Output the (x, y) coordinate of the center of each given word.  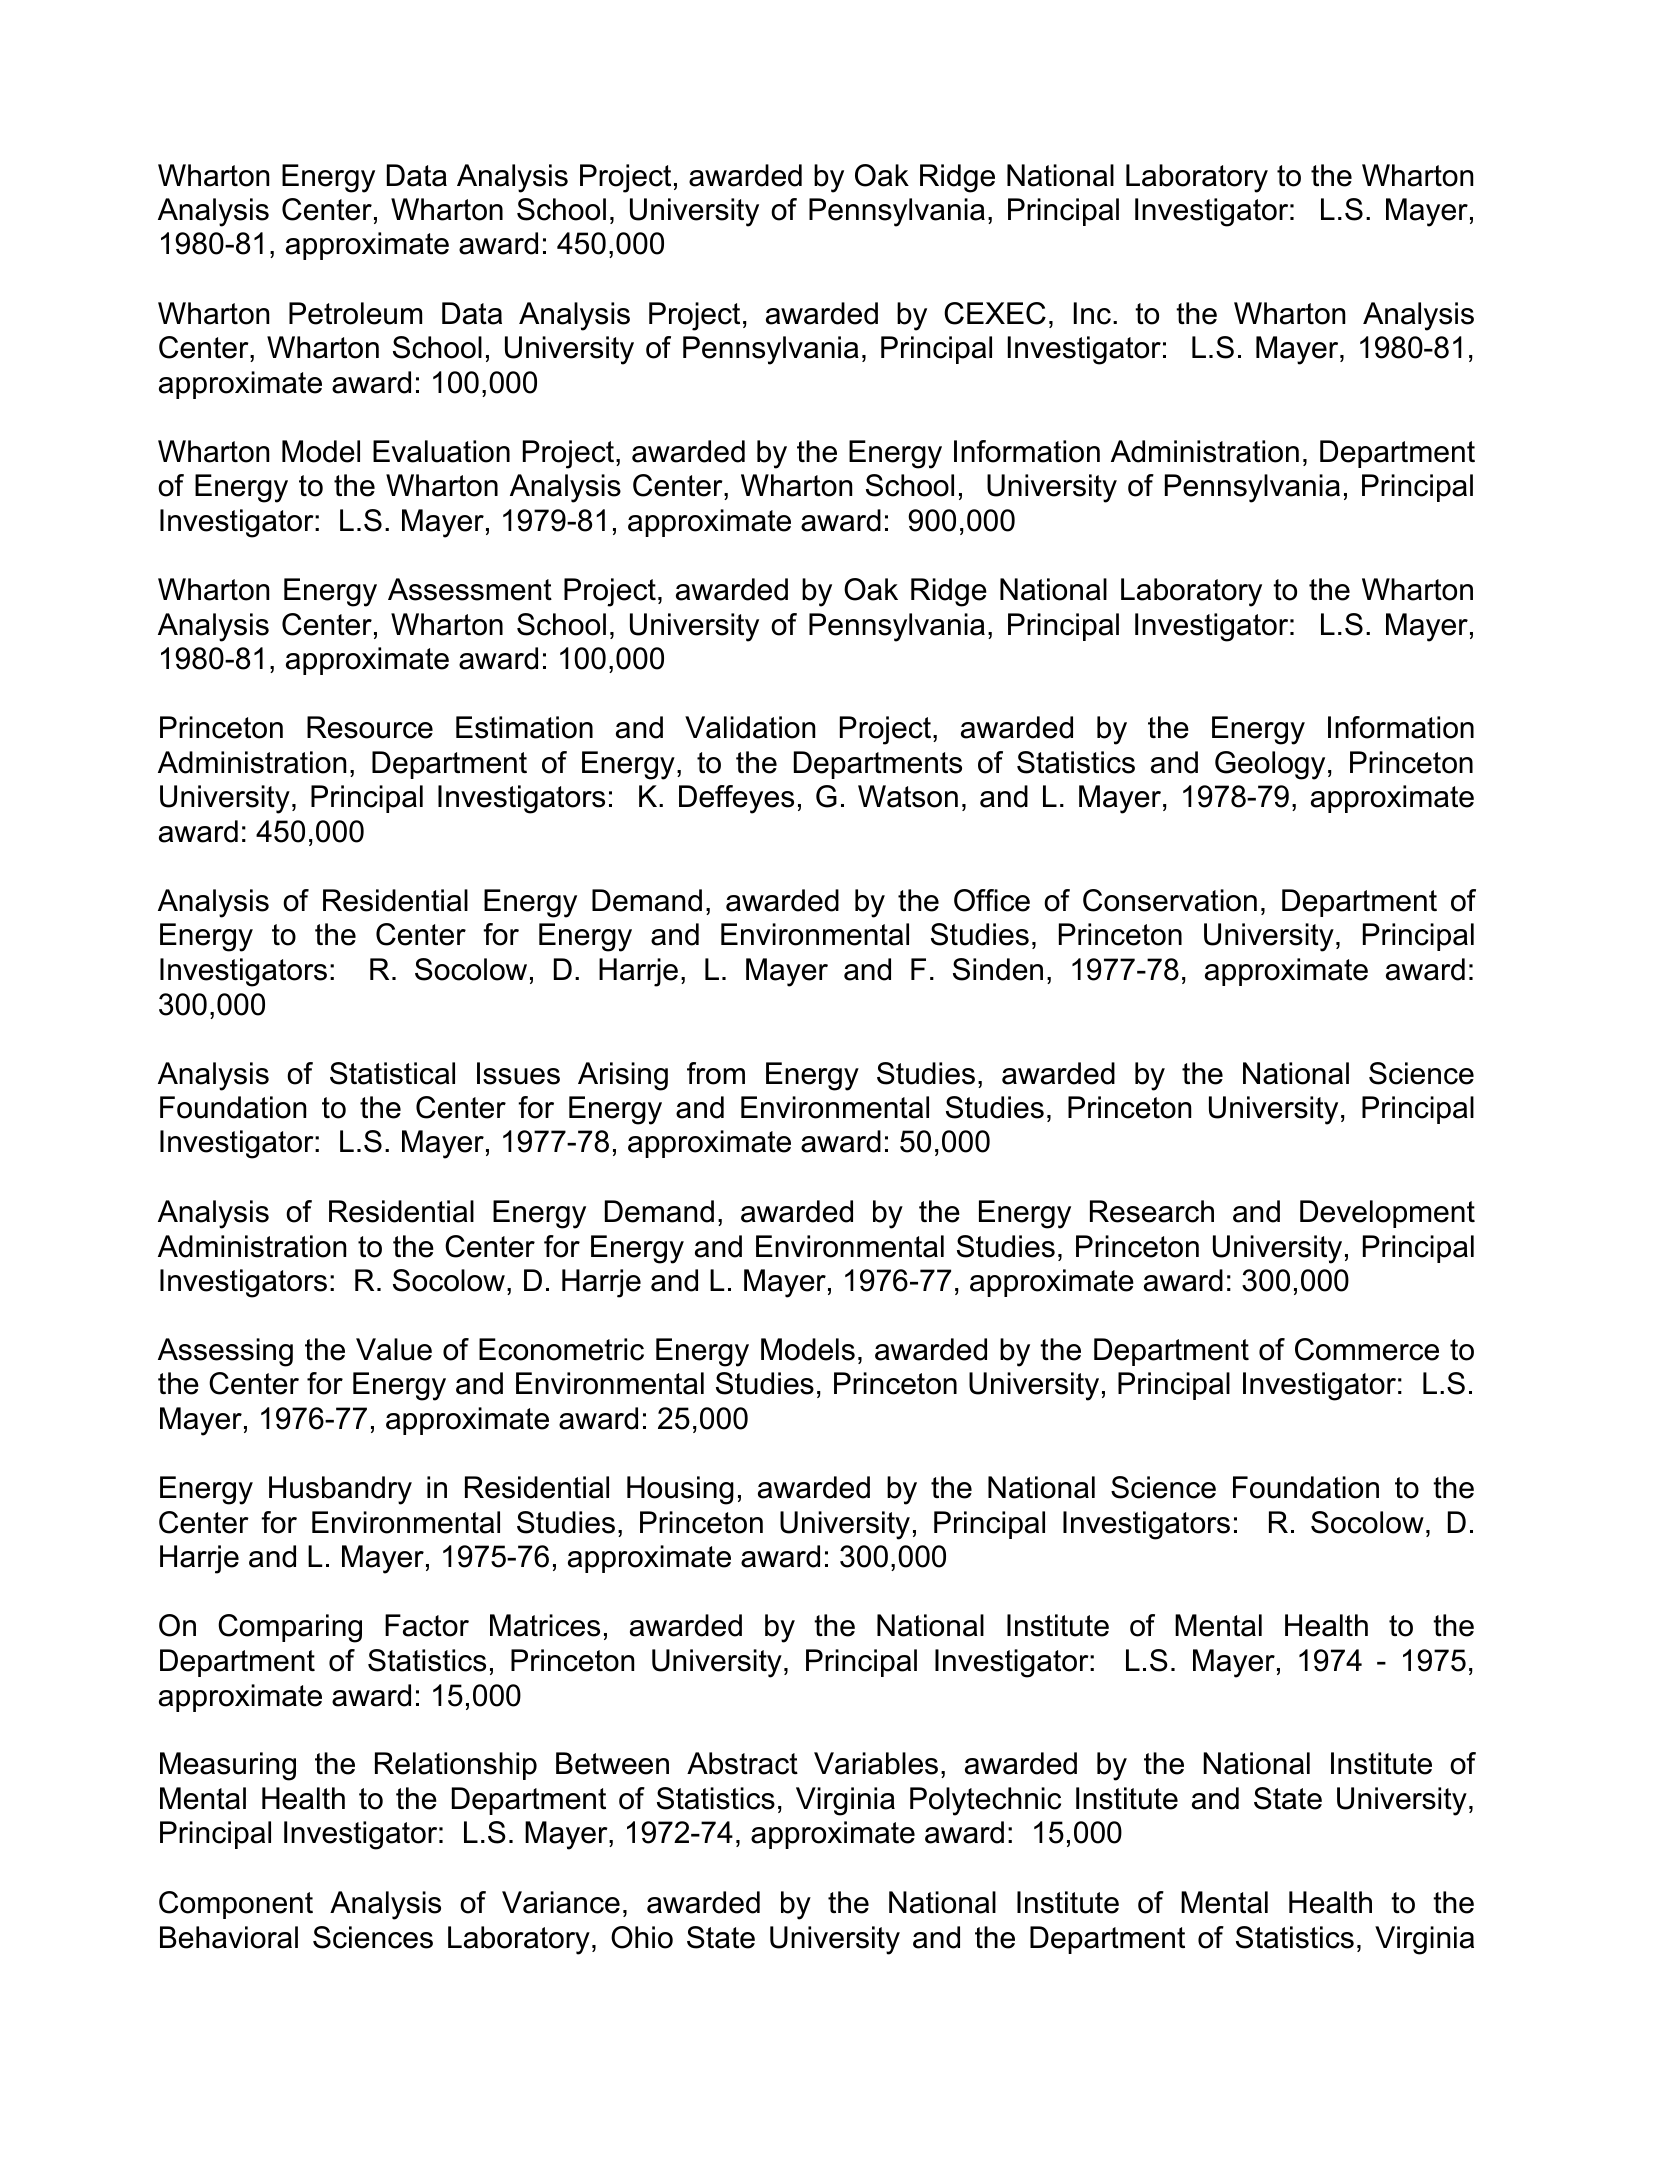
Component (236, 1905)
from (716, 1073)
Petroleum (355, 313)
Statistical (392, 1073)
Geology (1270, 765)
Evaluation (441, 451)
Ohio (642, 1937)
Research (1152, 1211)
